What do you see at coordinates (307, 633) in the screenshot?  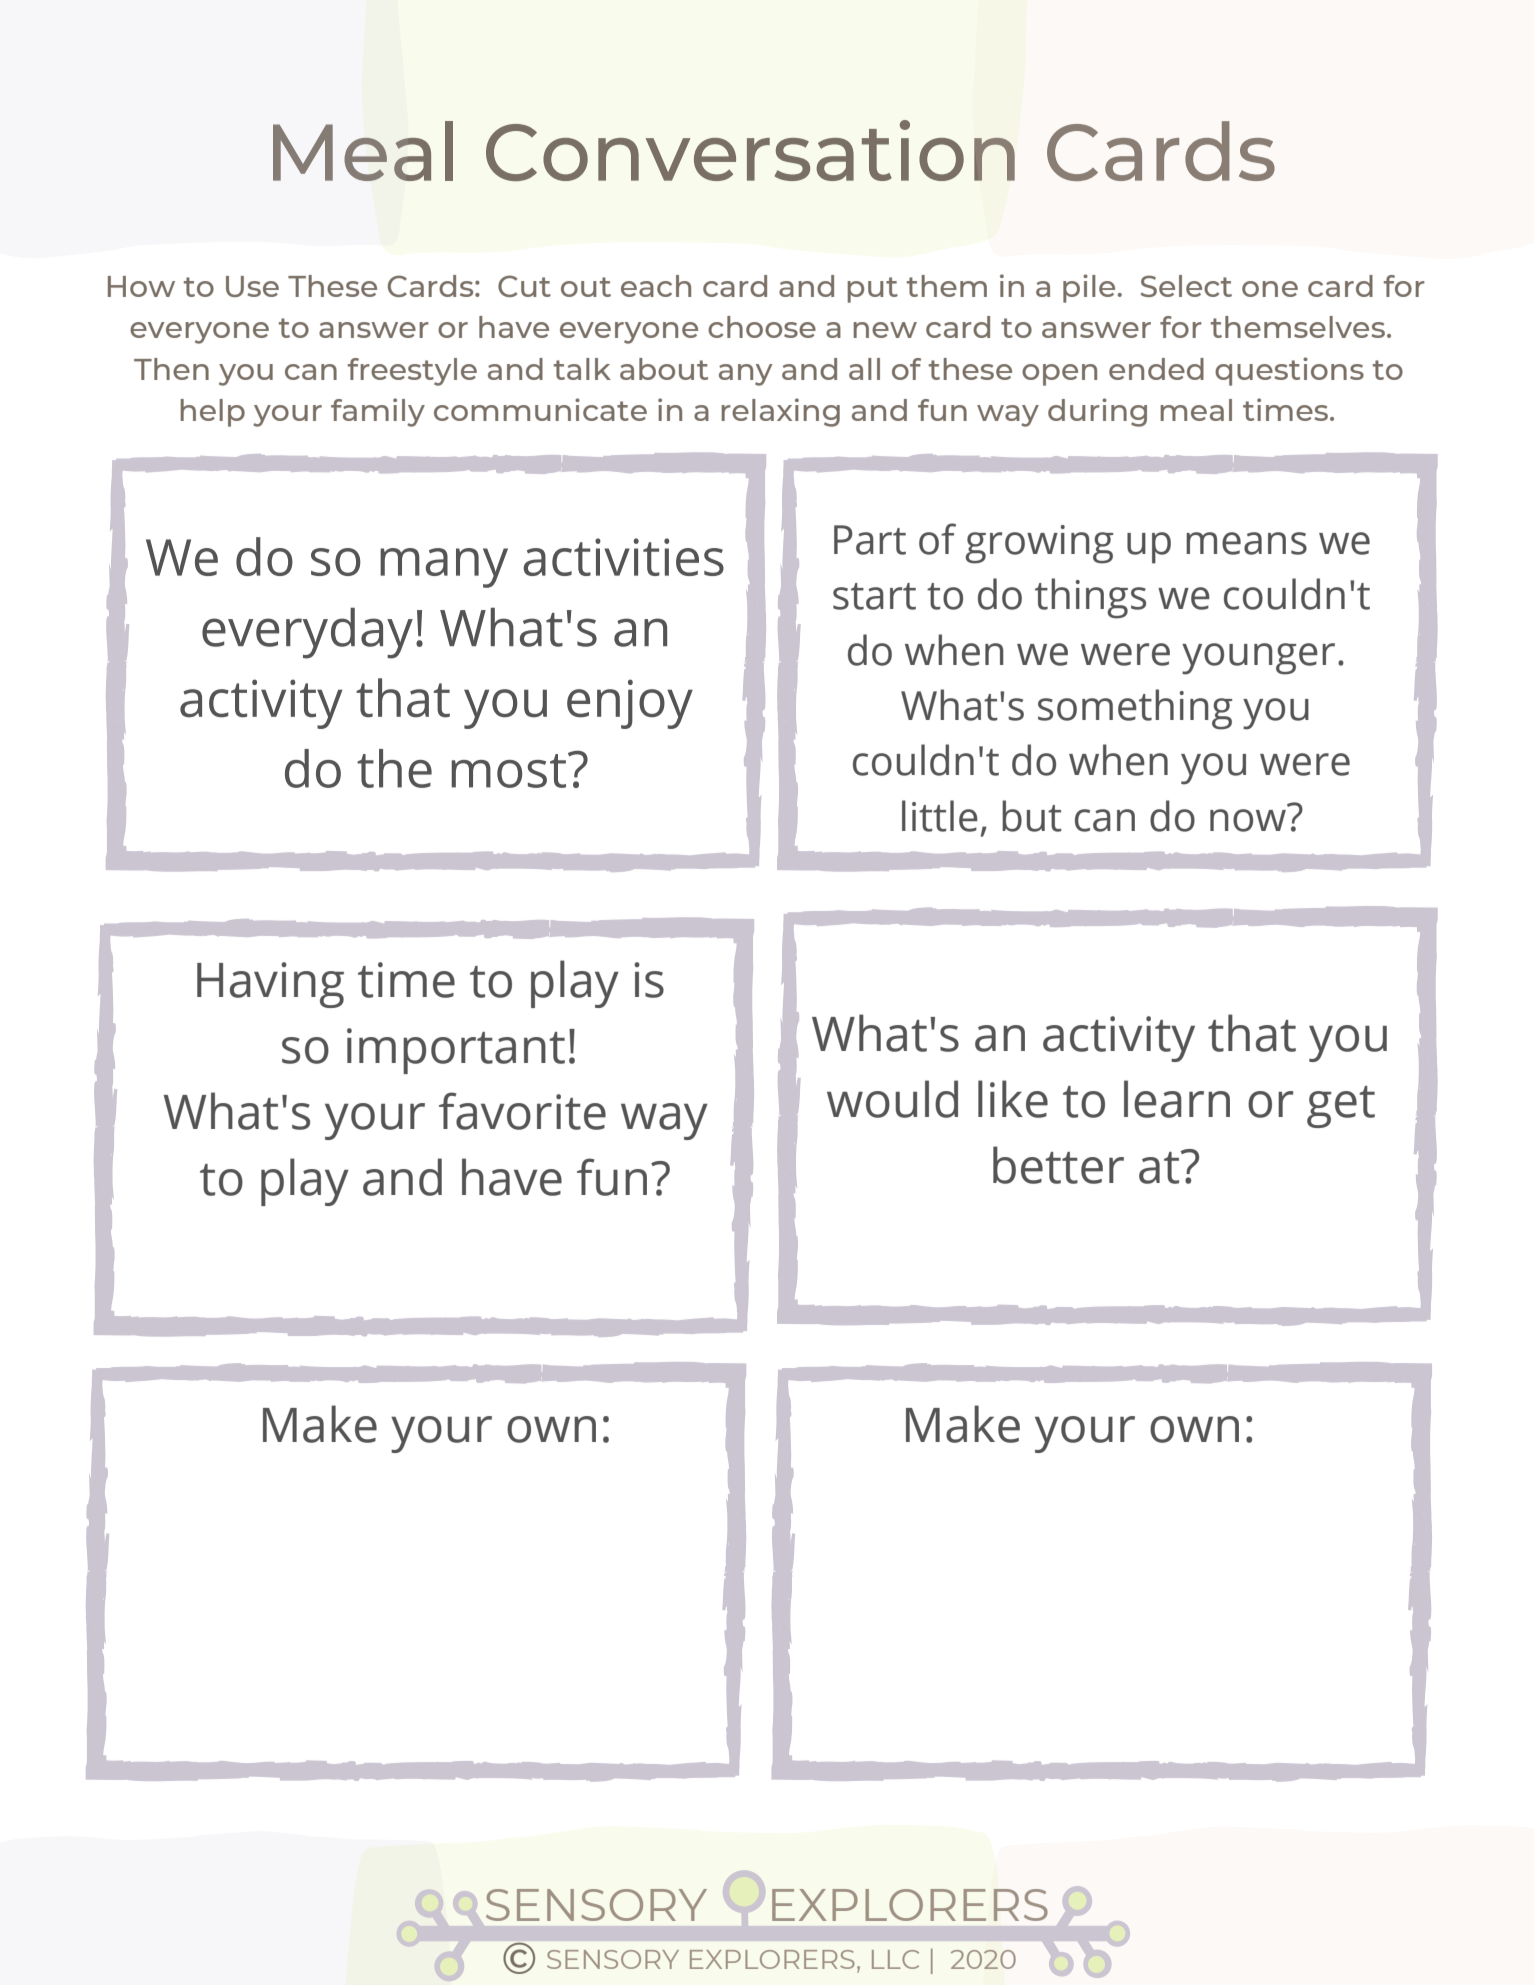 I see `everyday` at bounding box center [307, 633].
